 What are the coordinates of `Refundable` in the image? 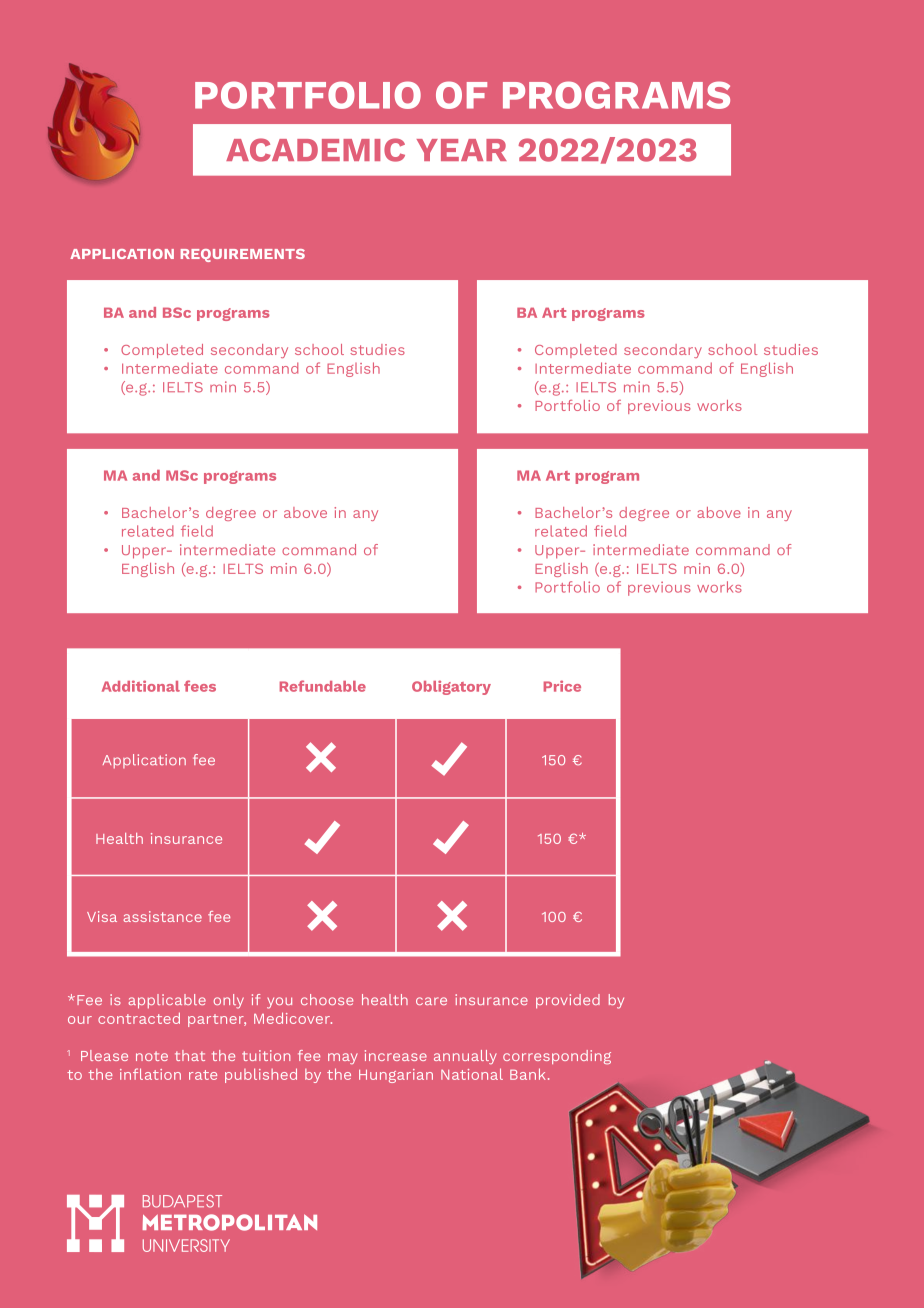 It's located at (323, 686).
